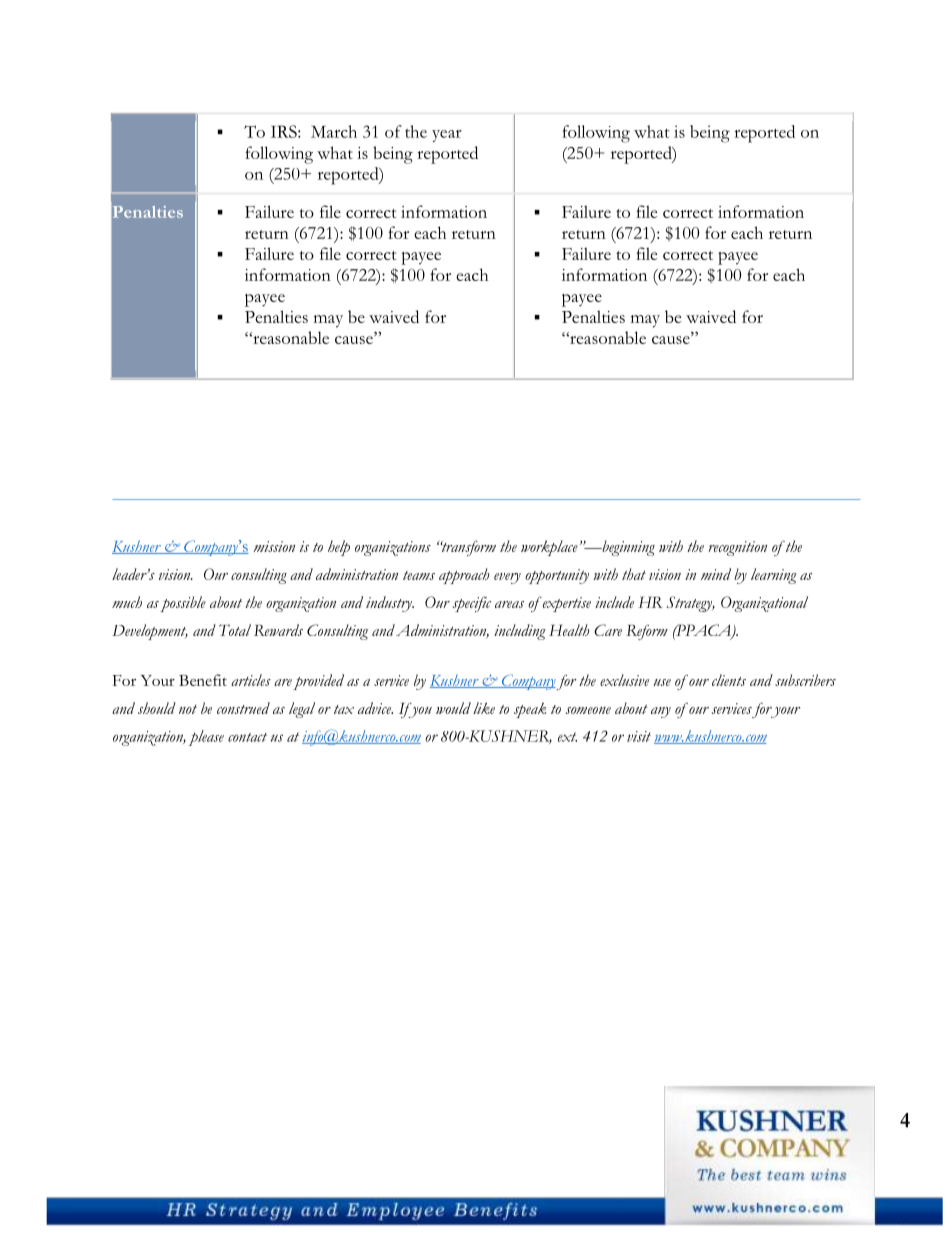 The height and width of the screenshot is (1233, 952). I want to click on year, so click(447, 136).
